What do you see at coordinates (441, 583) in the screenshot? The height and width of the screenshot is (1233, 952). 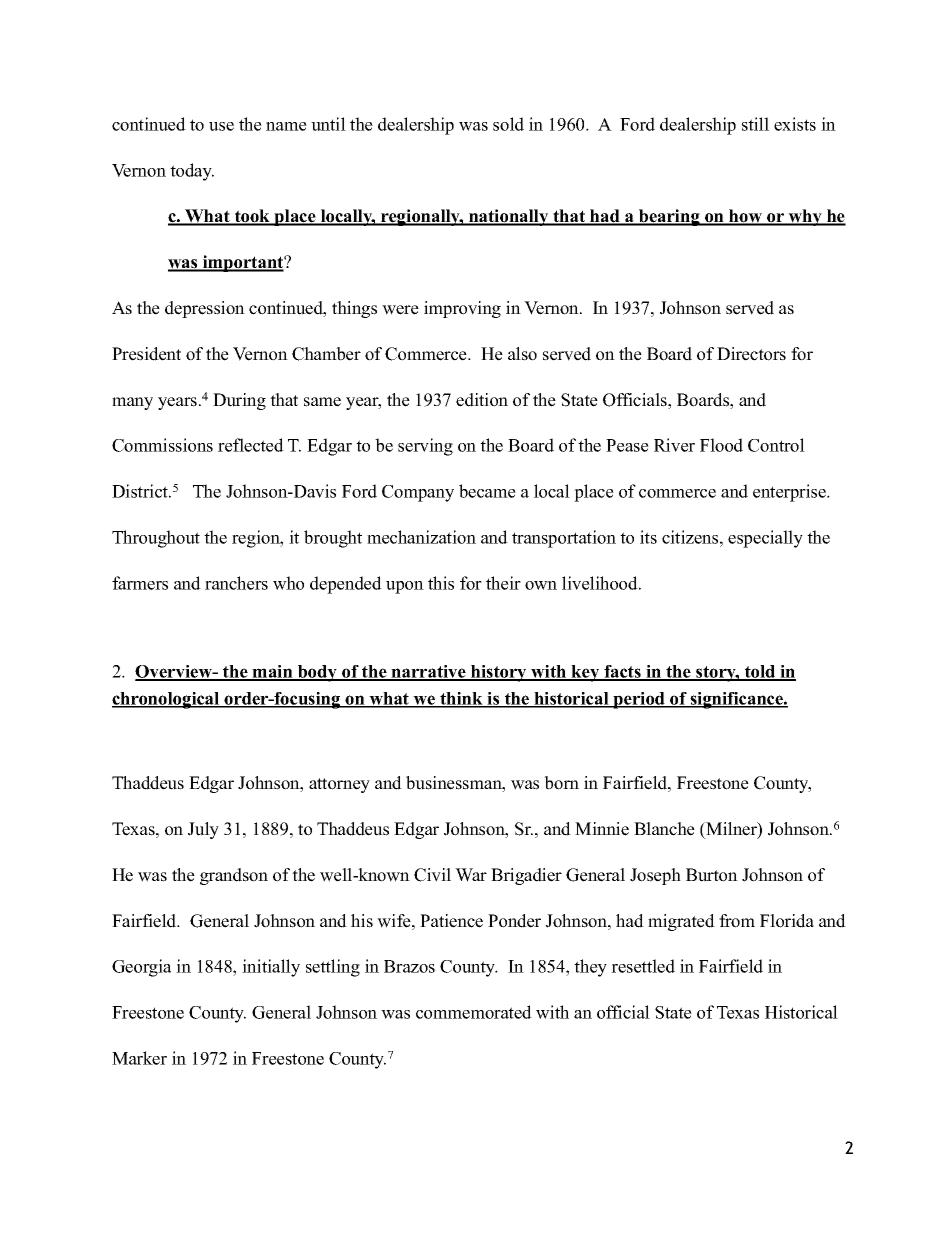 I see `this` at bounding box center [441, 583].
